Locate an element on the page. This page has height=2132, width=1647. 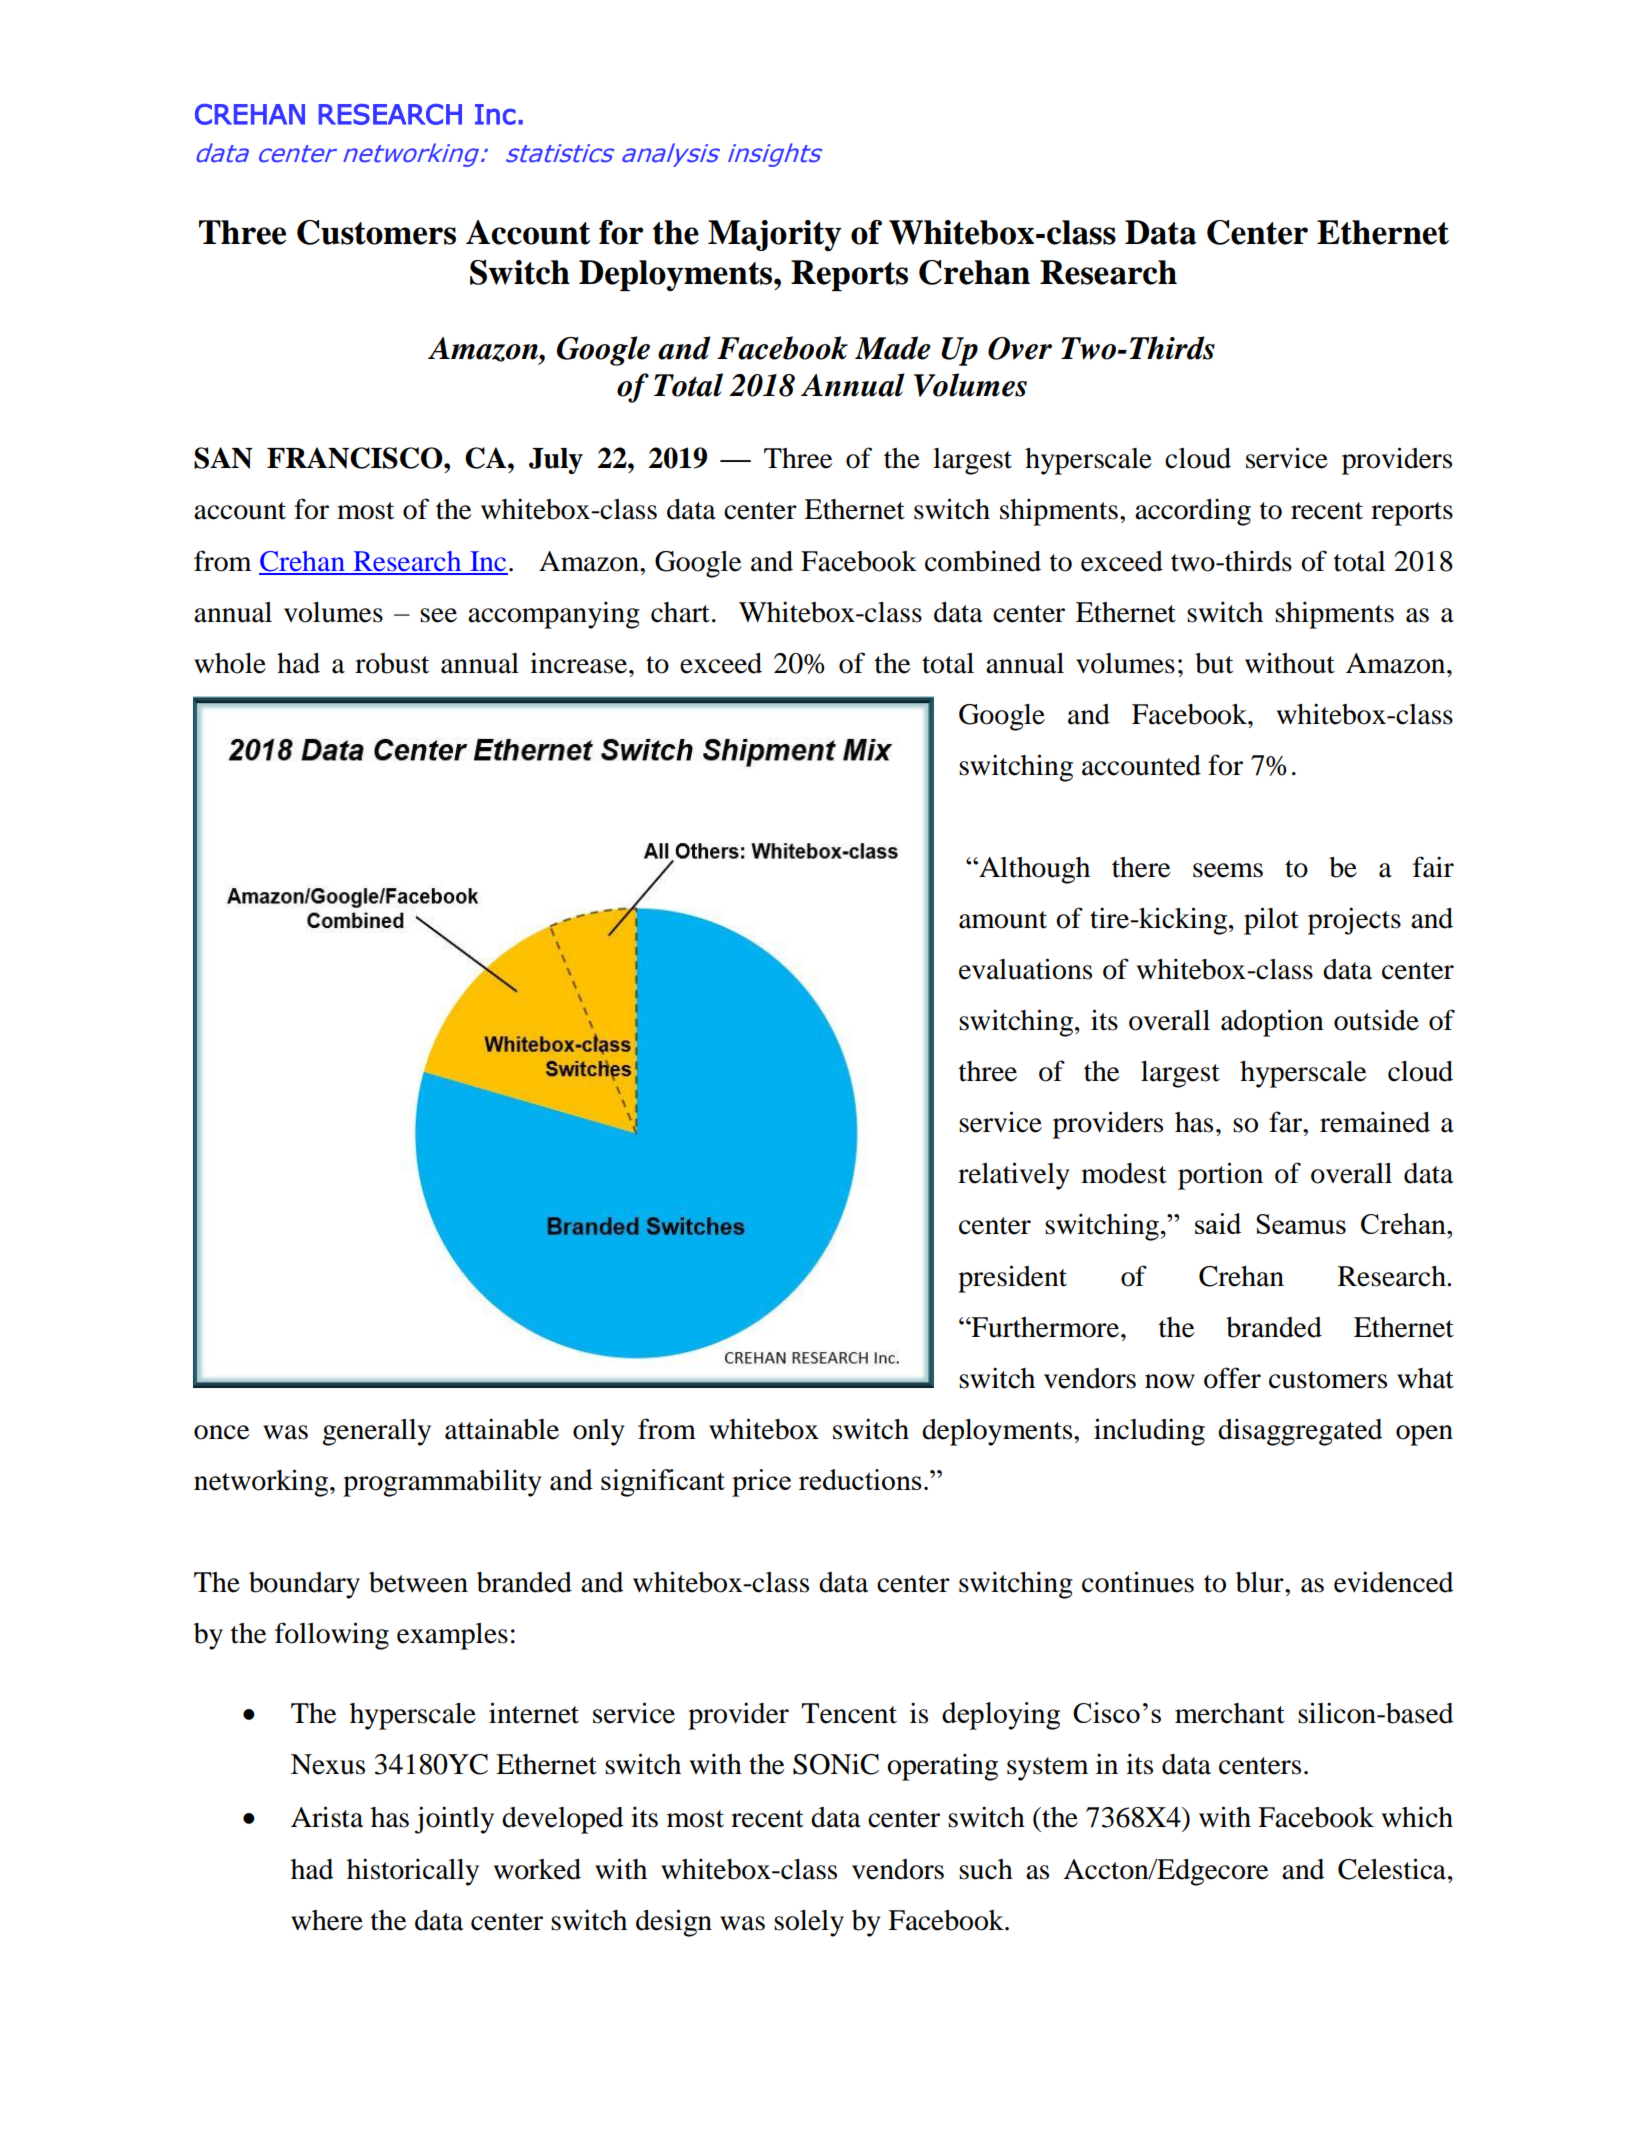
president is located at coordinates (1012, 1279).
